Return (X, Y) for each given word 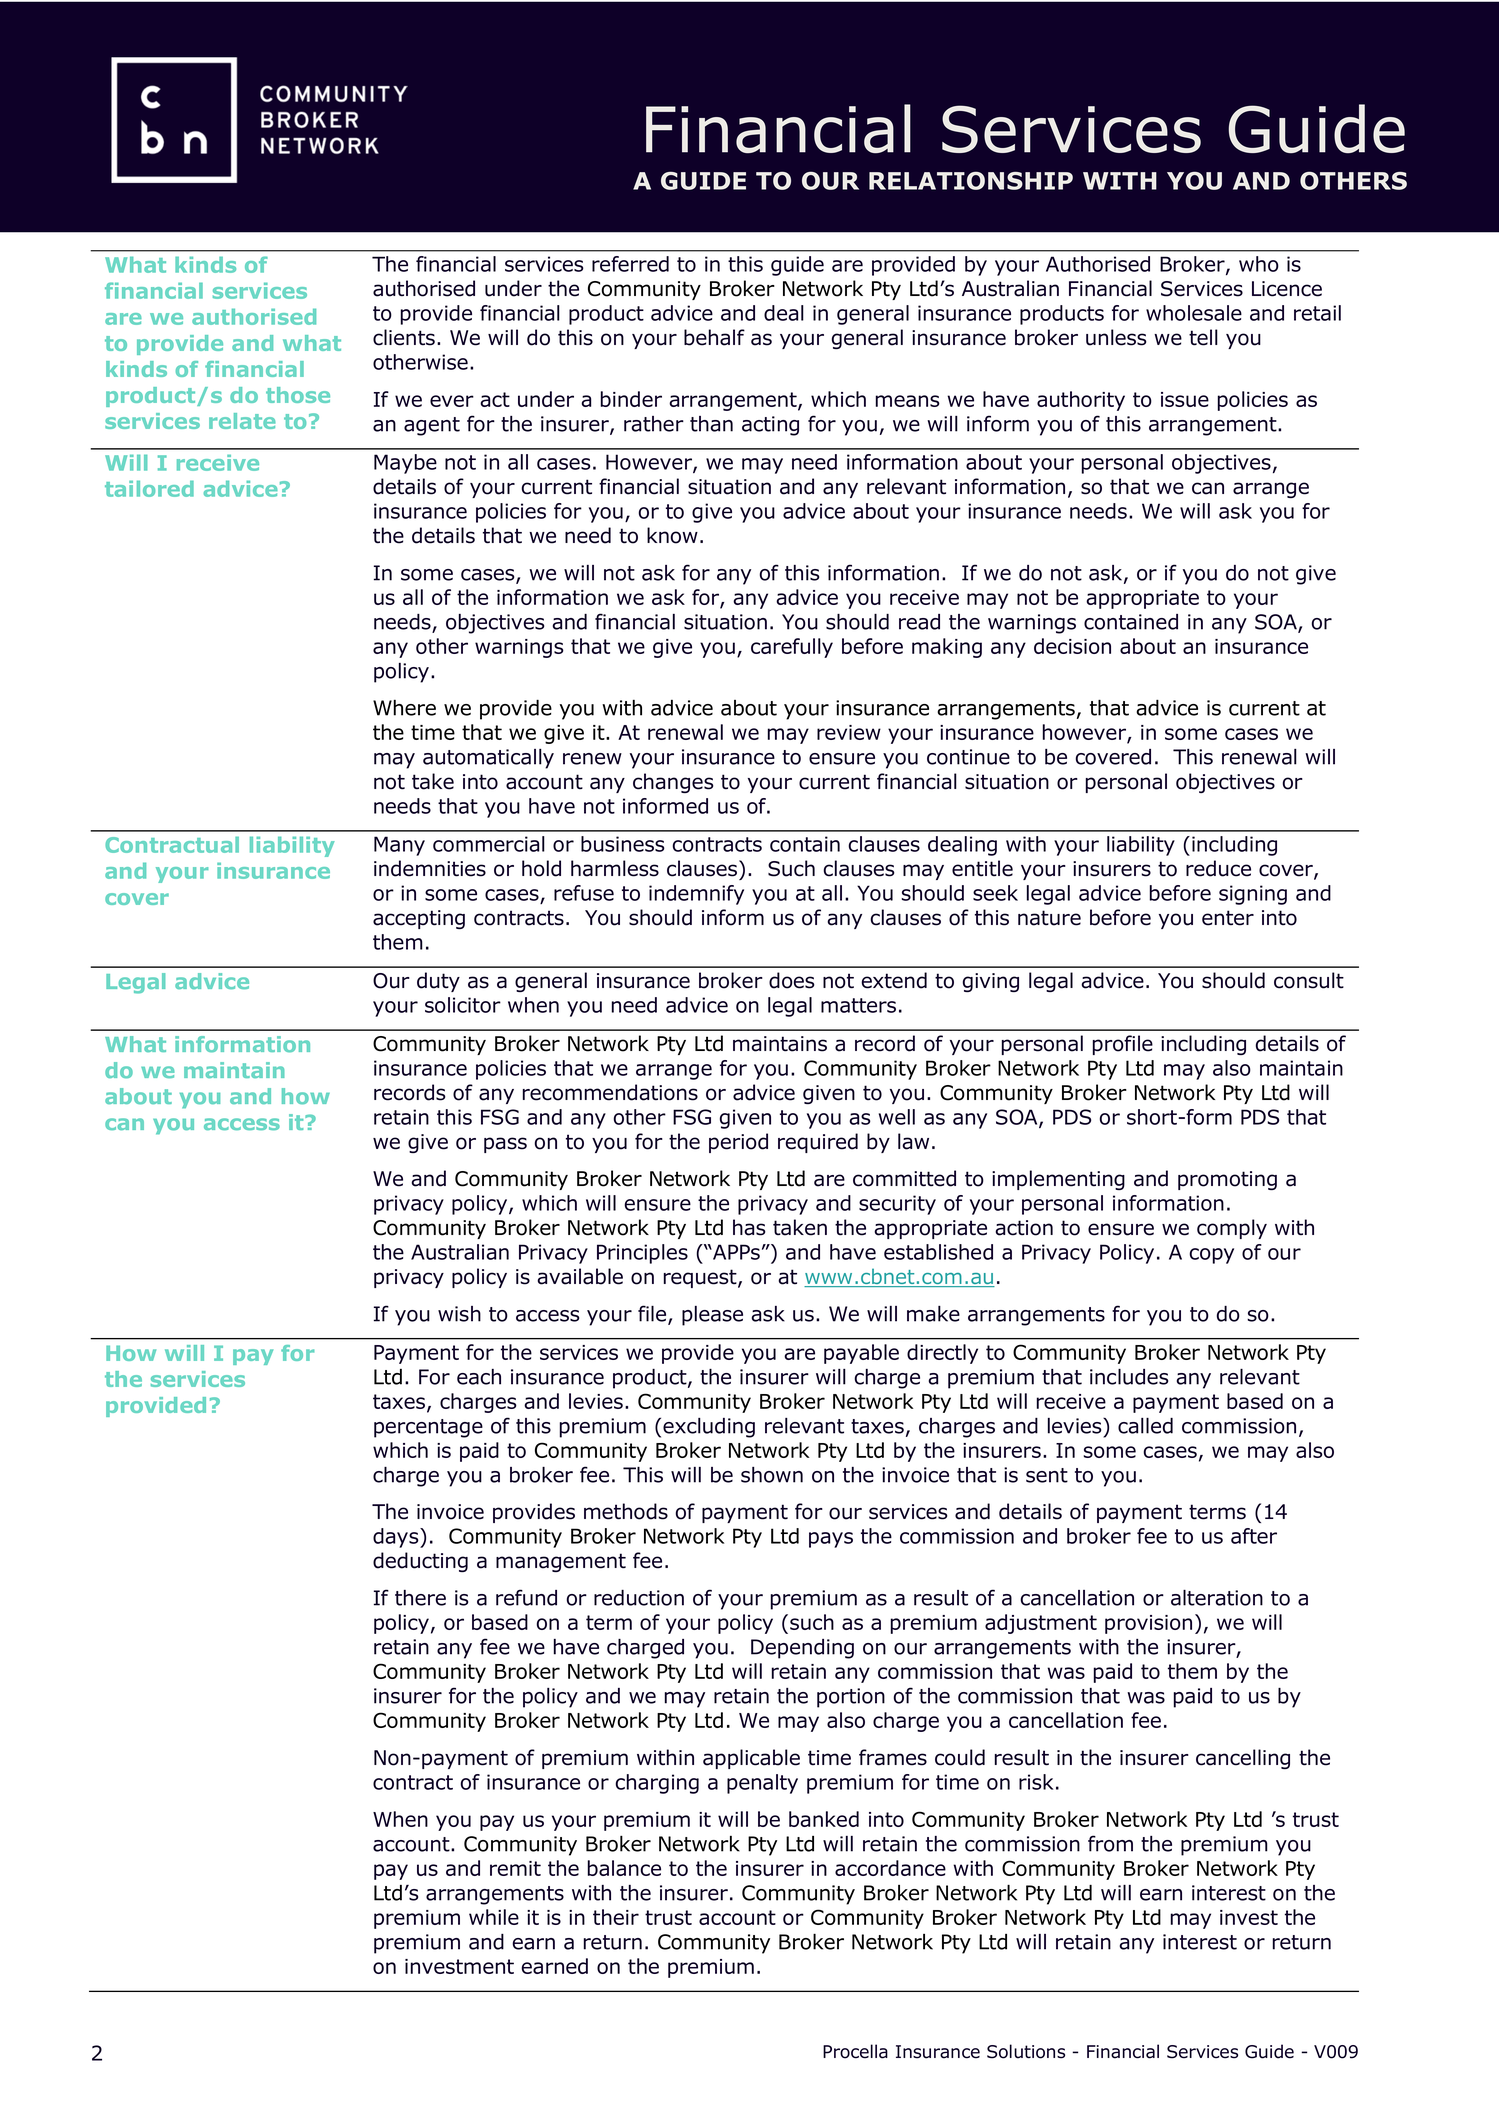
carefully (792, 648)
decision (1072, 646)
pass (505, 1145)
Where (404, 708)
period (738, 1143)
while (494, 1917)
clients (404, 337)
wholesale (1194, 313)
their (616, 1917)
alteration (1217, 1598)
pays (831, 1540)
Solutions (1026, 2051)
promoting (1227, 1180)
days (397, 1538)
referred (630, 264)
